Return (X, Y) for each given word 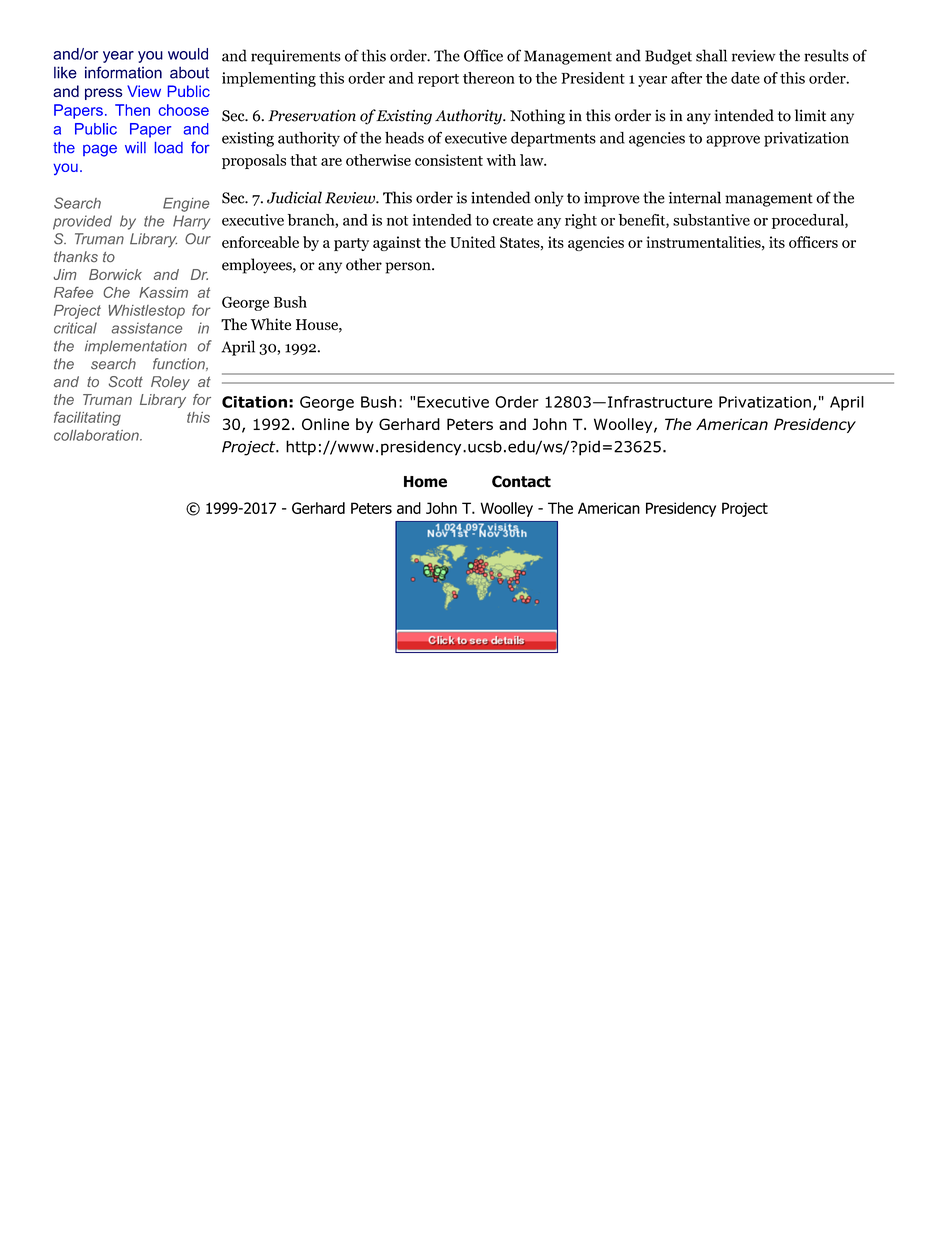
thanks (76, 257)
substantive (711, 220)
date (745, 78)
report (438, 80)
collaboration (97, 435)
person (409, 268)
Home (425, 482)
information (123, 72)
